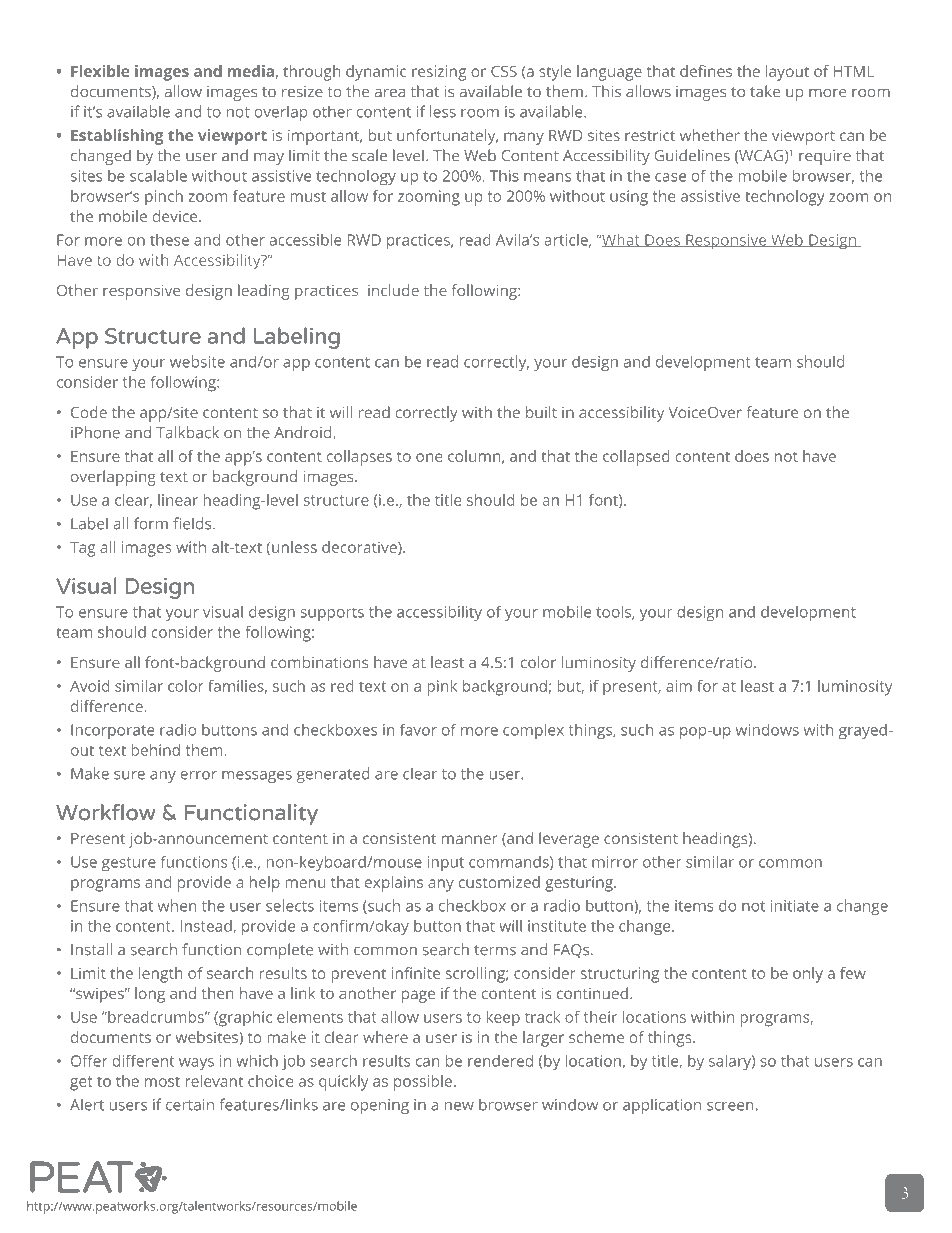 This document has height=1233, width=952. I want to click on built, so click(541, 412).
